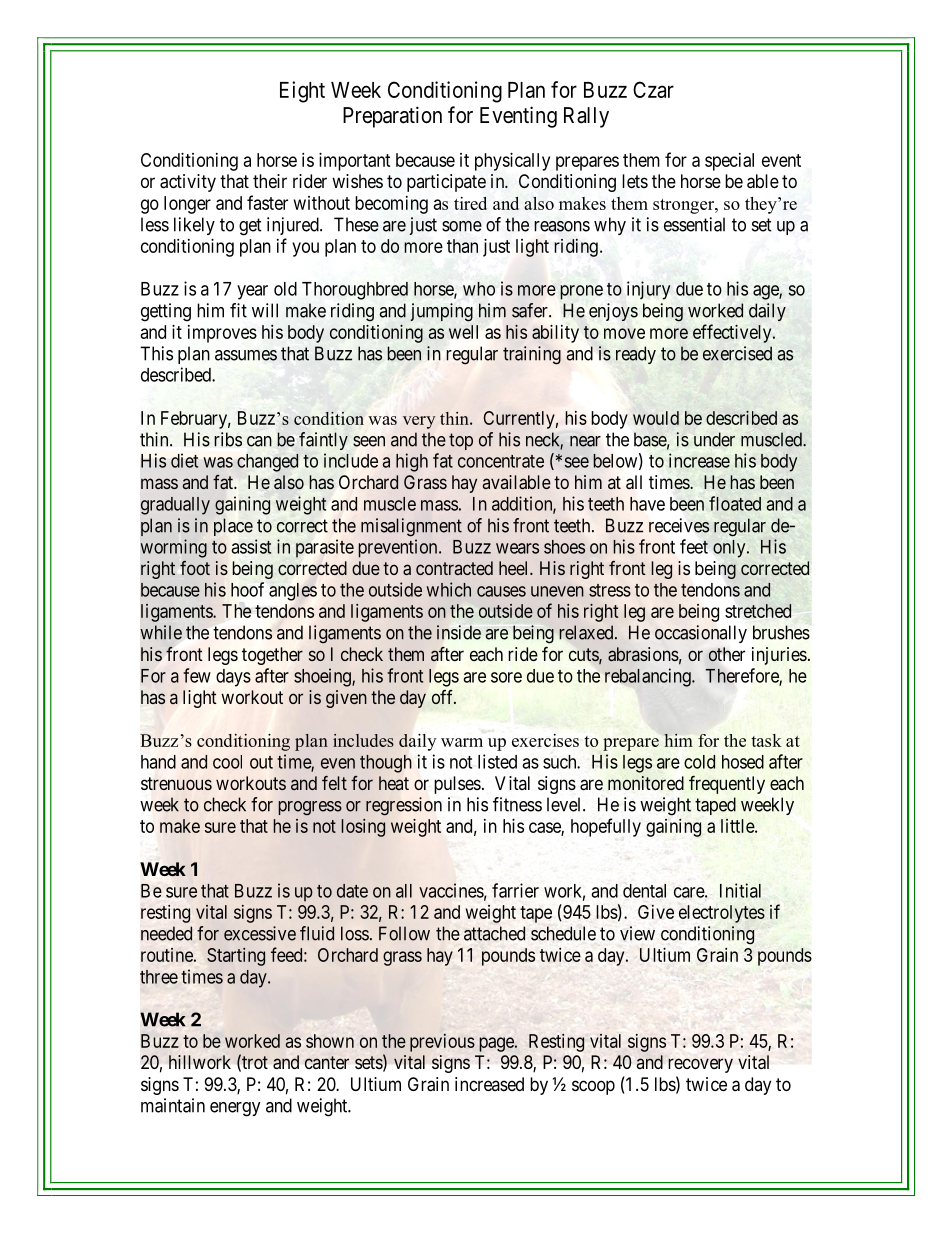 This screenshot has height=1233, width=952. What do you see at coordinates (701, 634) in the screenshot?
I see `occasionally` at bounding box center [701, 634].
